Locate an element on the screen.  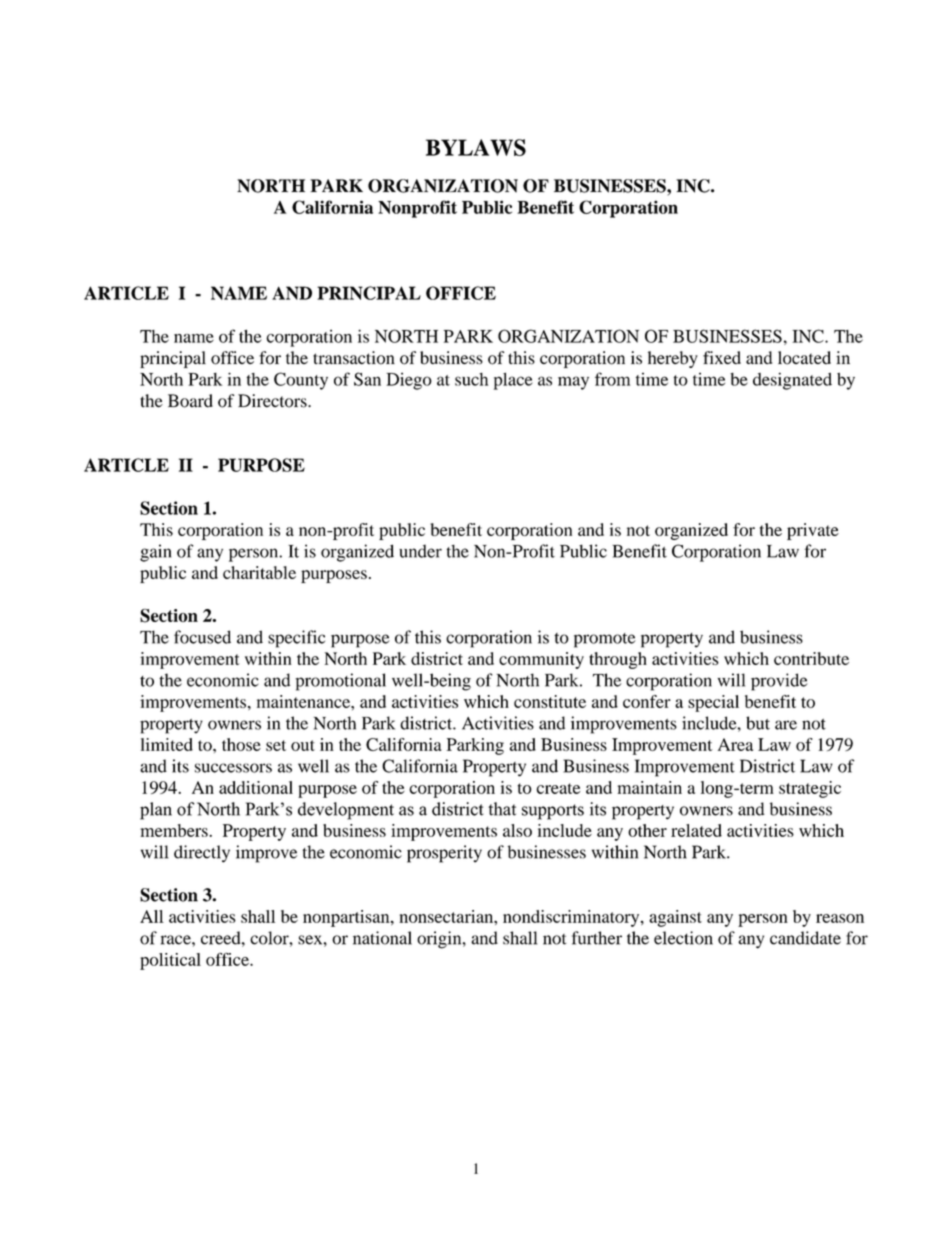
race is located at coordinates (177, 940).
